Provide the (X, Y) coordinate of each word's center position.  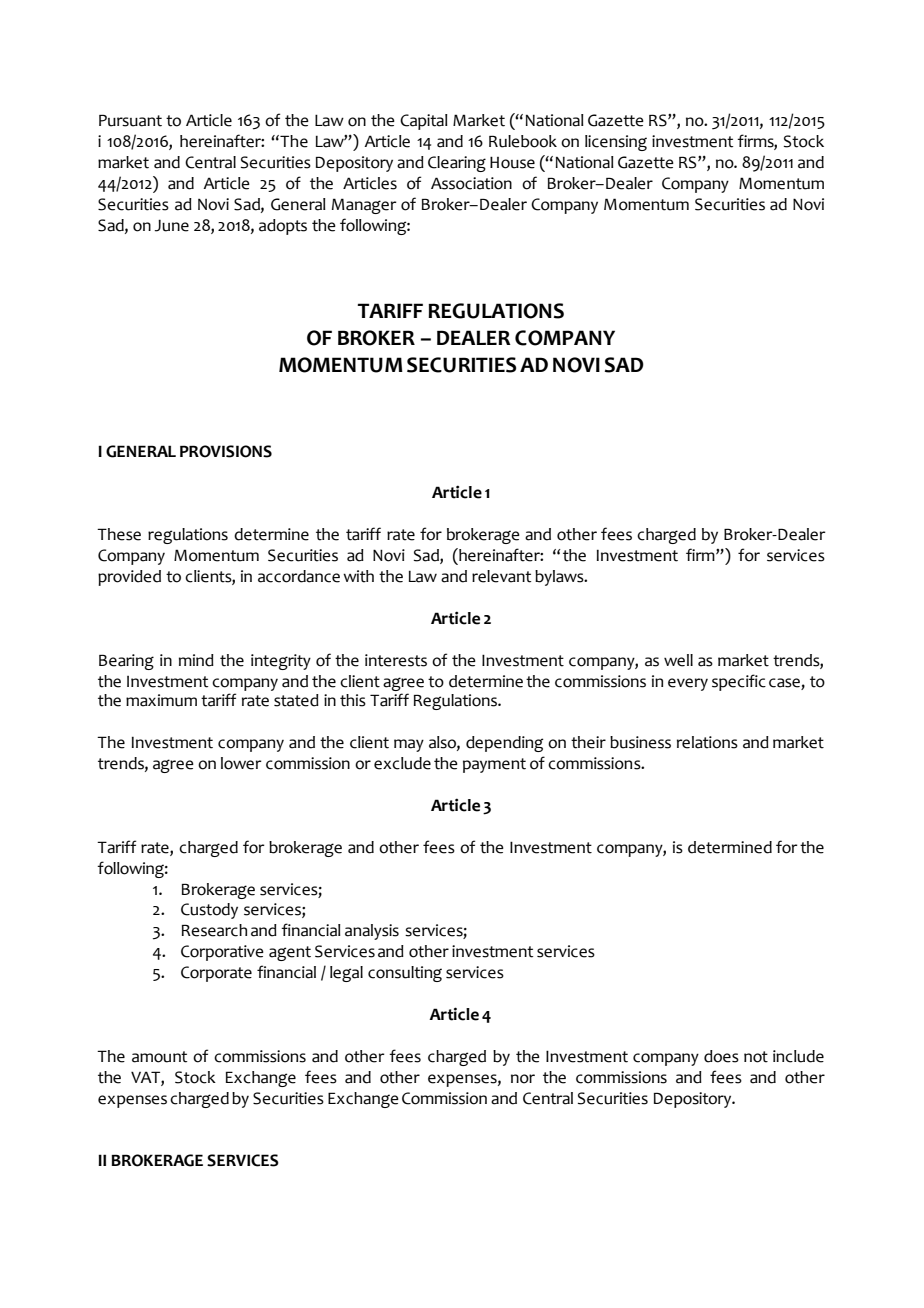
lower (241, 763)
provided (129, 578)
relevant (501, 576)
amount (159, 1057)
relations (707, 742)
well (678, 660)
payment (494, 765)
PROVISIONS (226, 451)
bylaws (560, 578)
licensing (616, 143)
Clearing (457, 164)
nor (523, 1079)
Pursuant (130, 120)
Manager (364, 206)
